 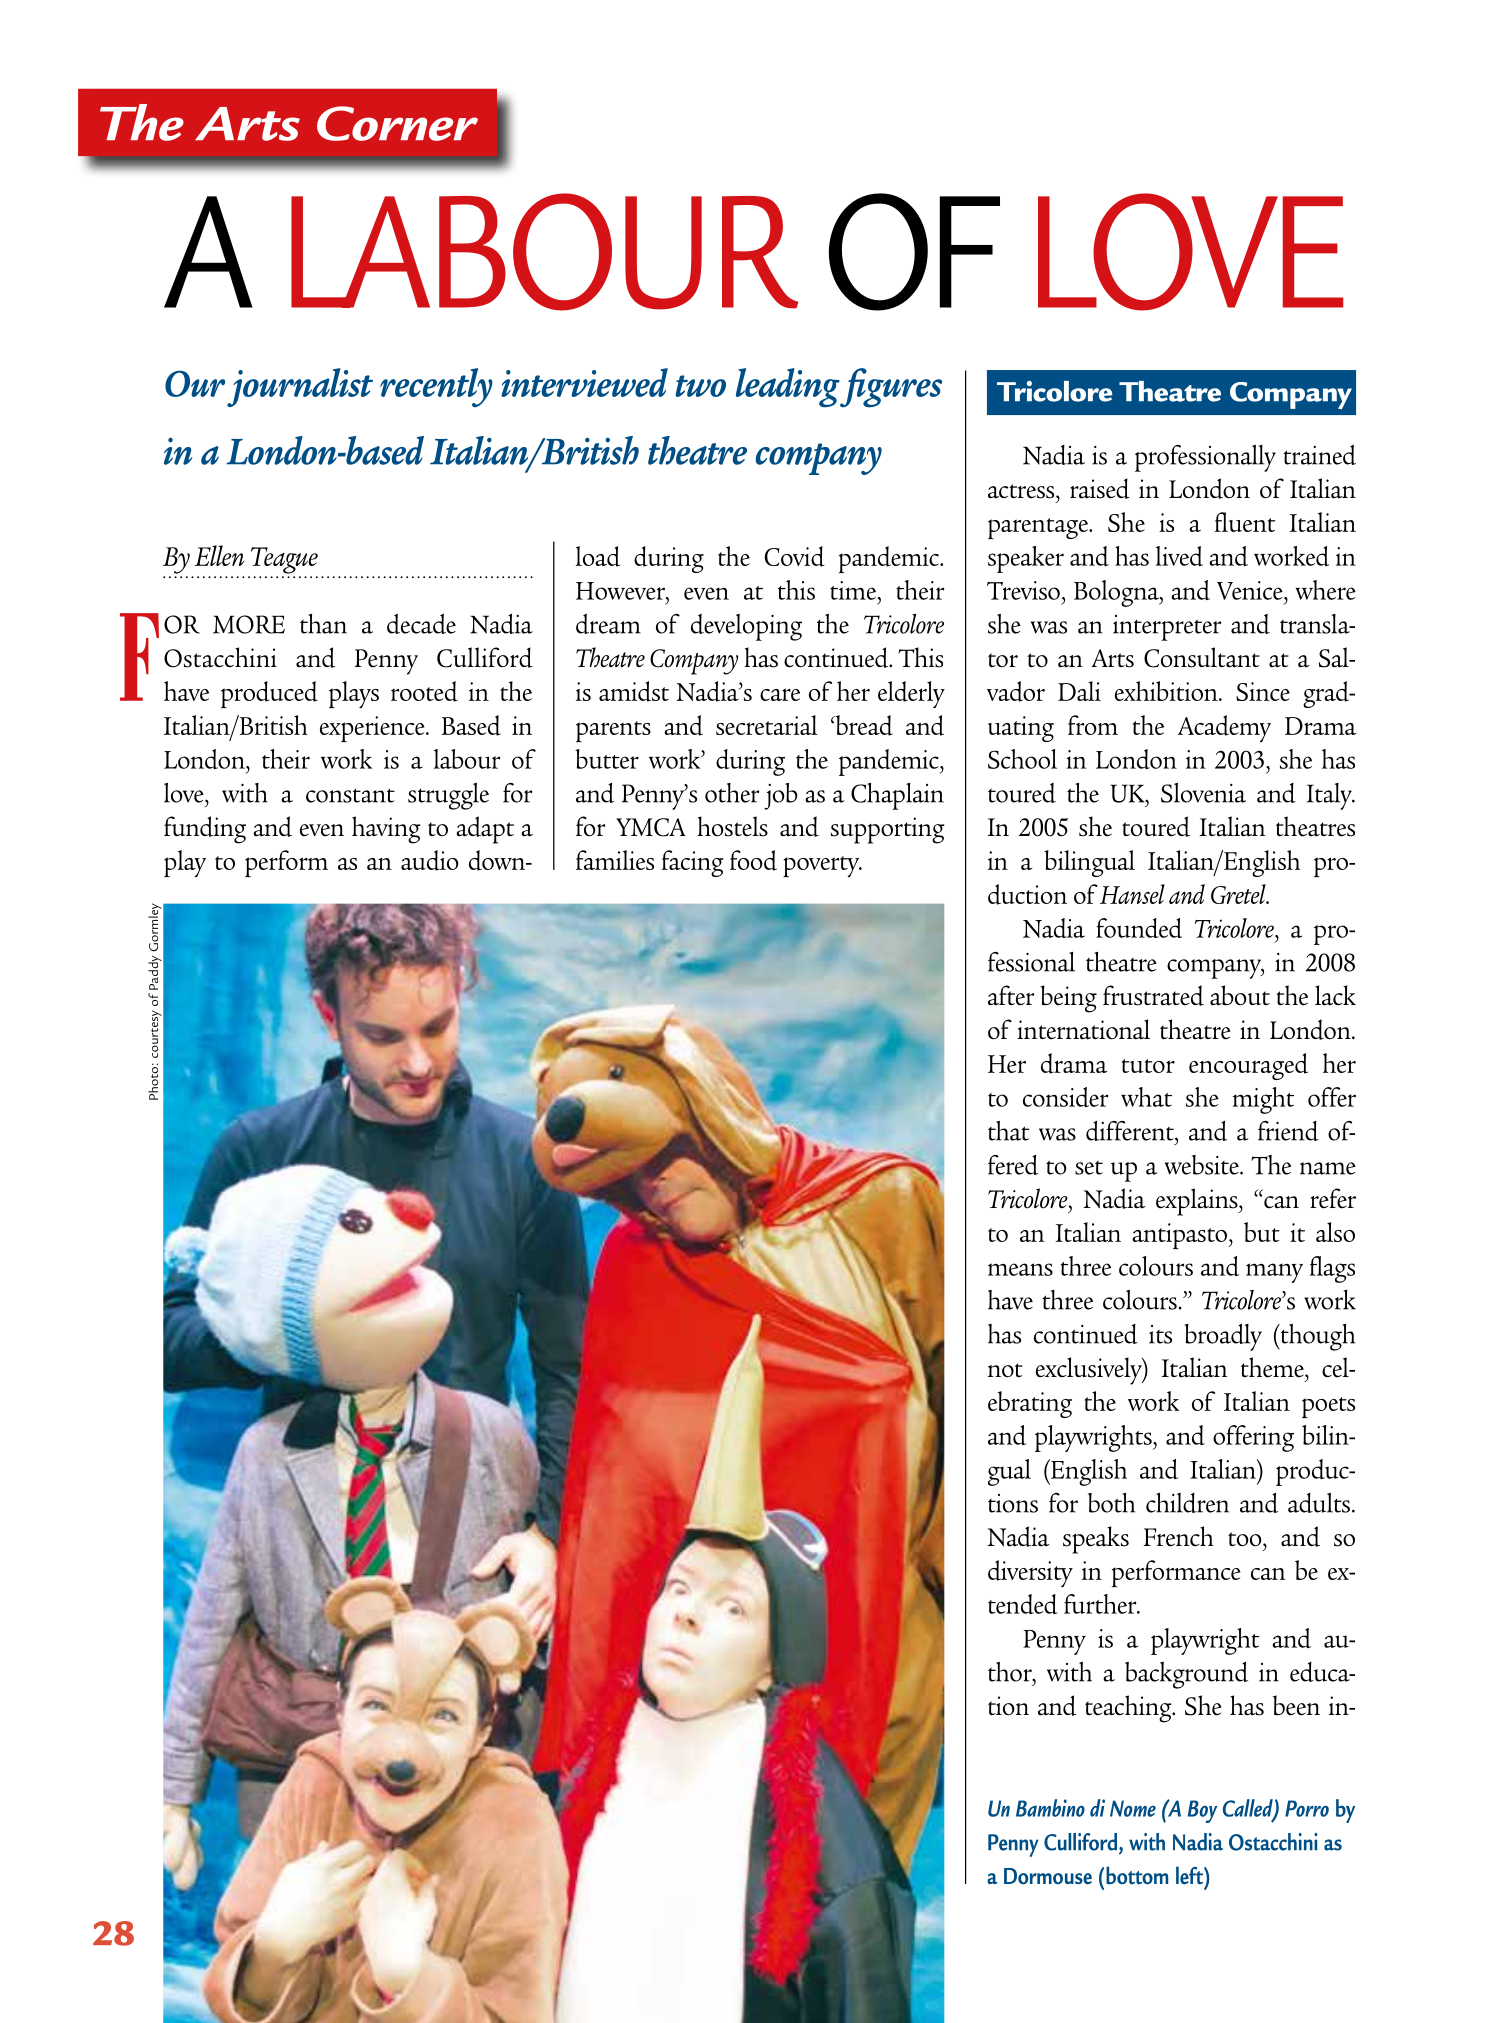 What do you see at coordinates (1224, 728) in the screenshot?
I see `Academy` at bounding box center [1224, 728].
